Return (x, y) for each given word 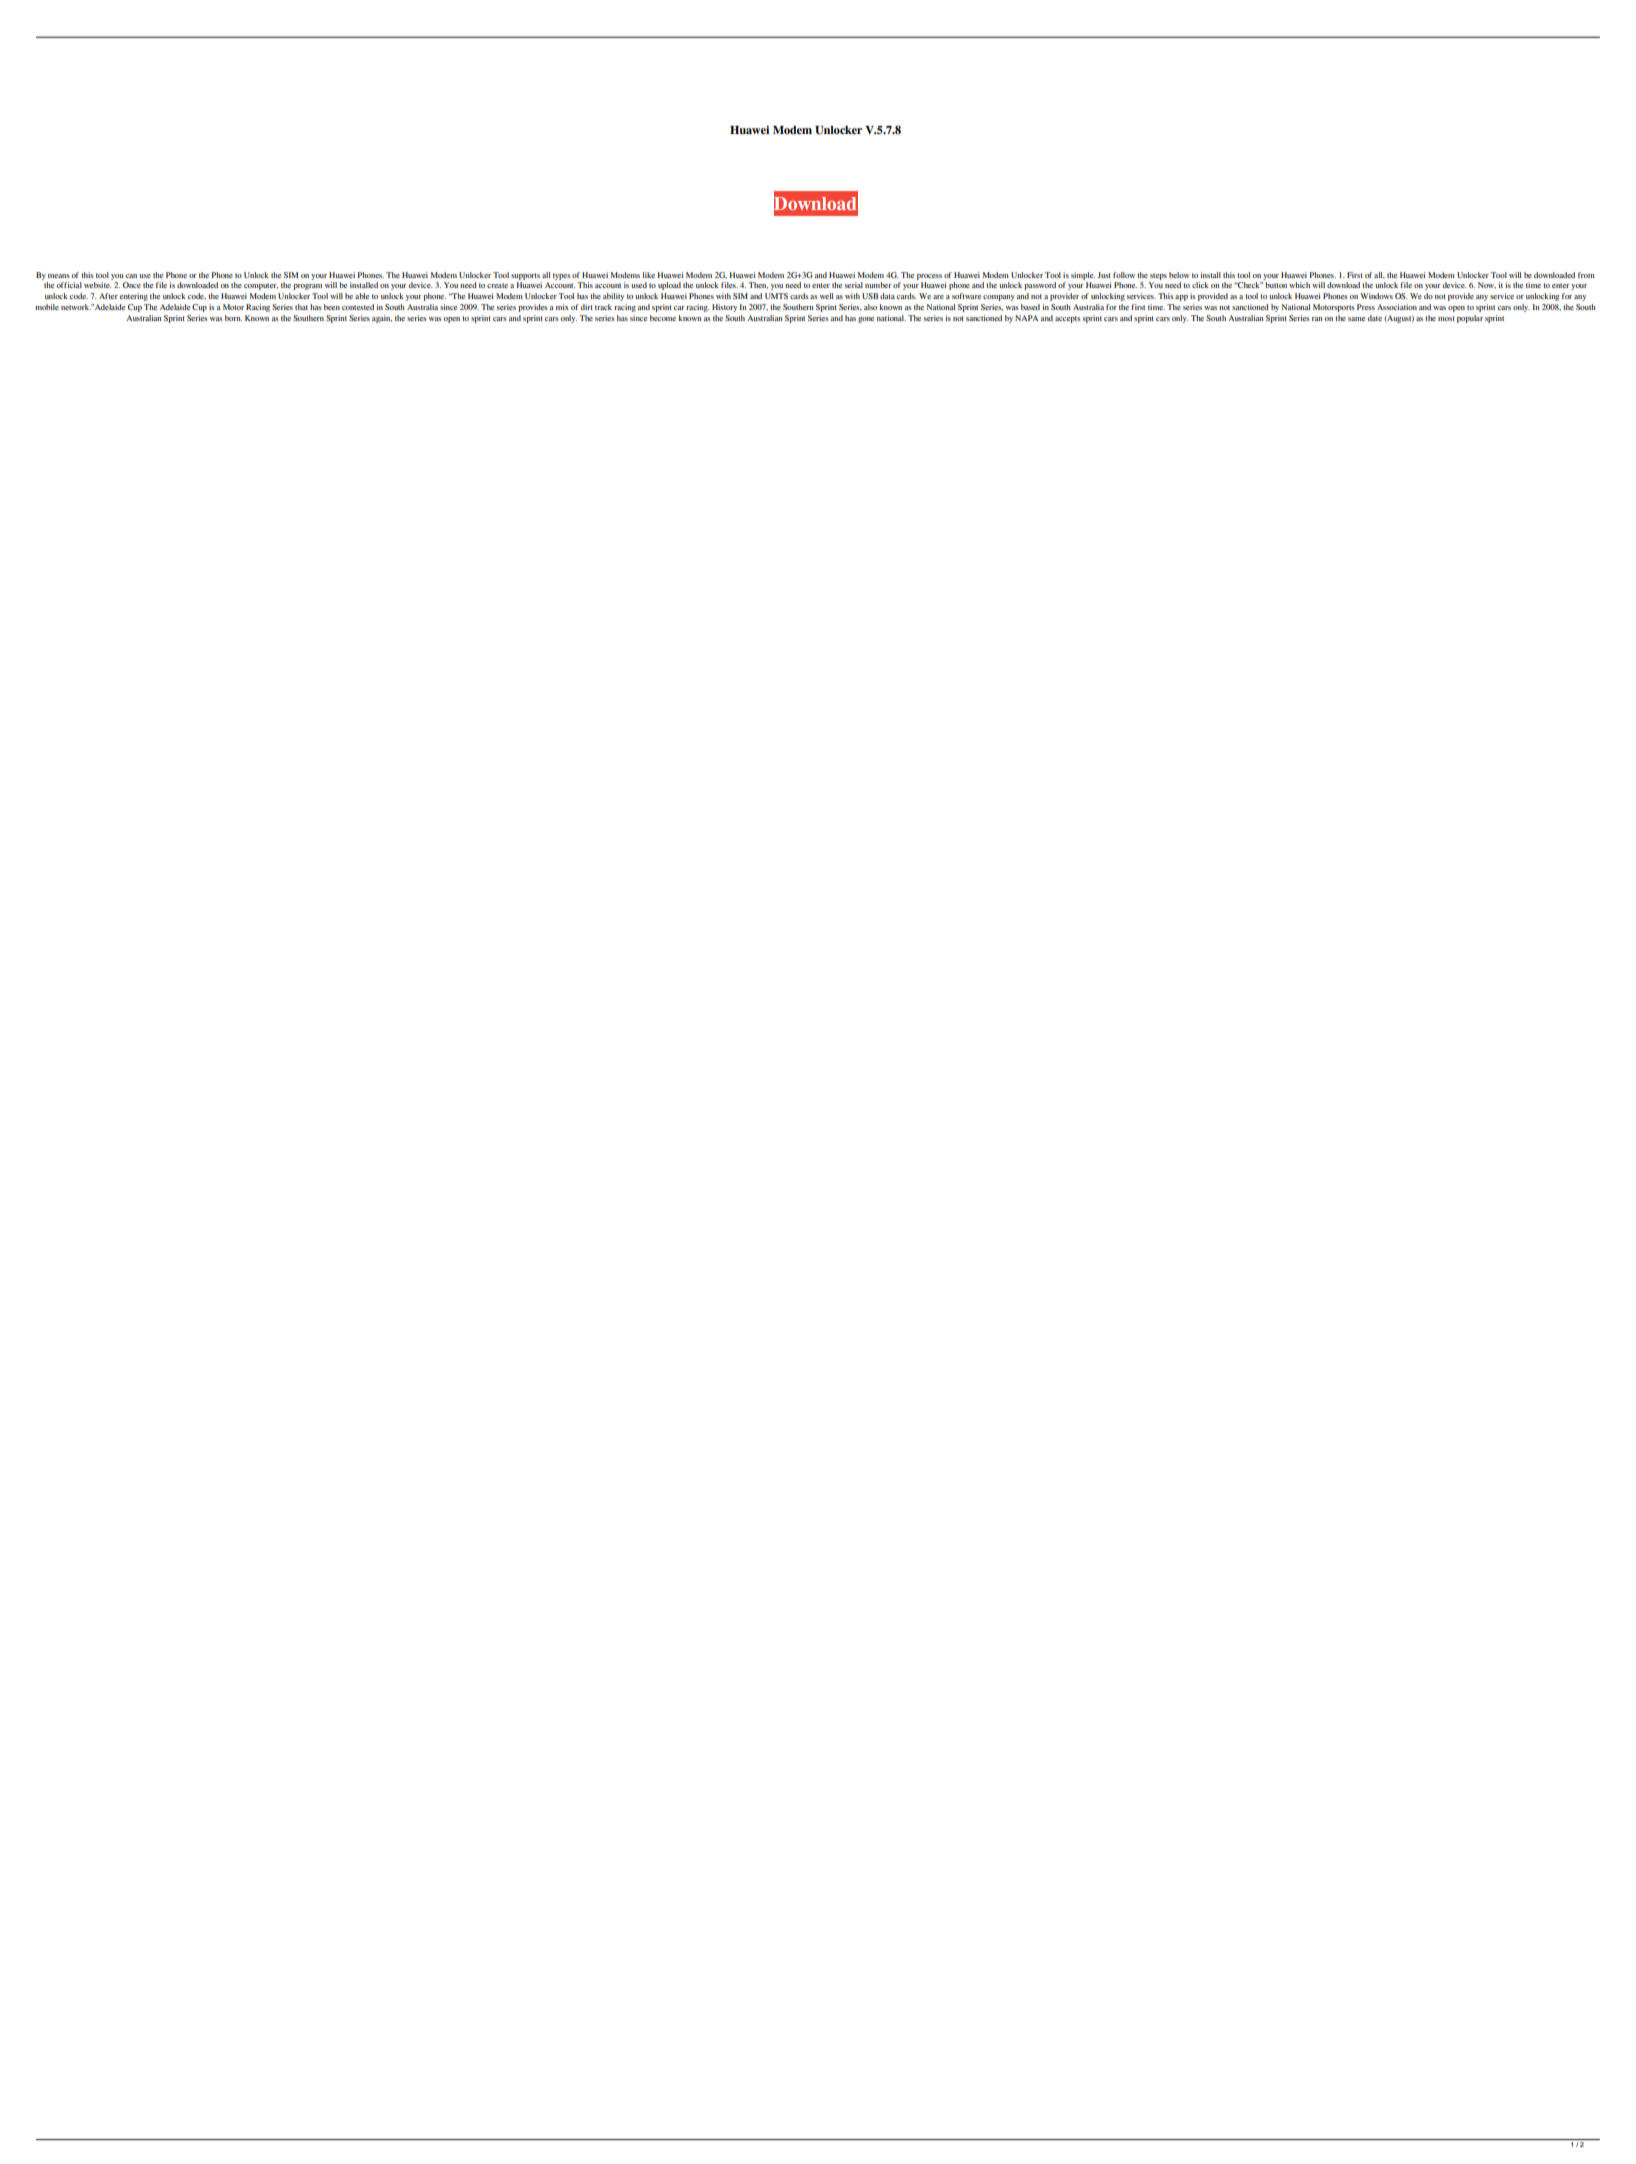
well (826, 296)
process (929, 277)
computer (261, 286)
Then (758, 285)
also (870, 307)
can (131, 276)
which (1299, 285)
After (108, 296)
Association (1397, 307)
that (301, 307)
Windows (1376, 296)
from (1586, 275)
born (233, 318)
